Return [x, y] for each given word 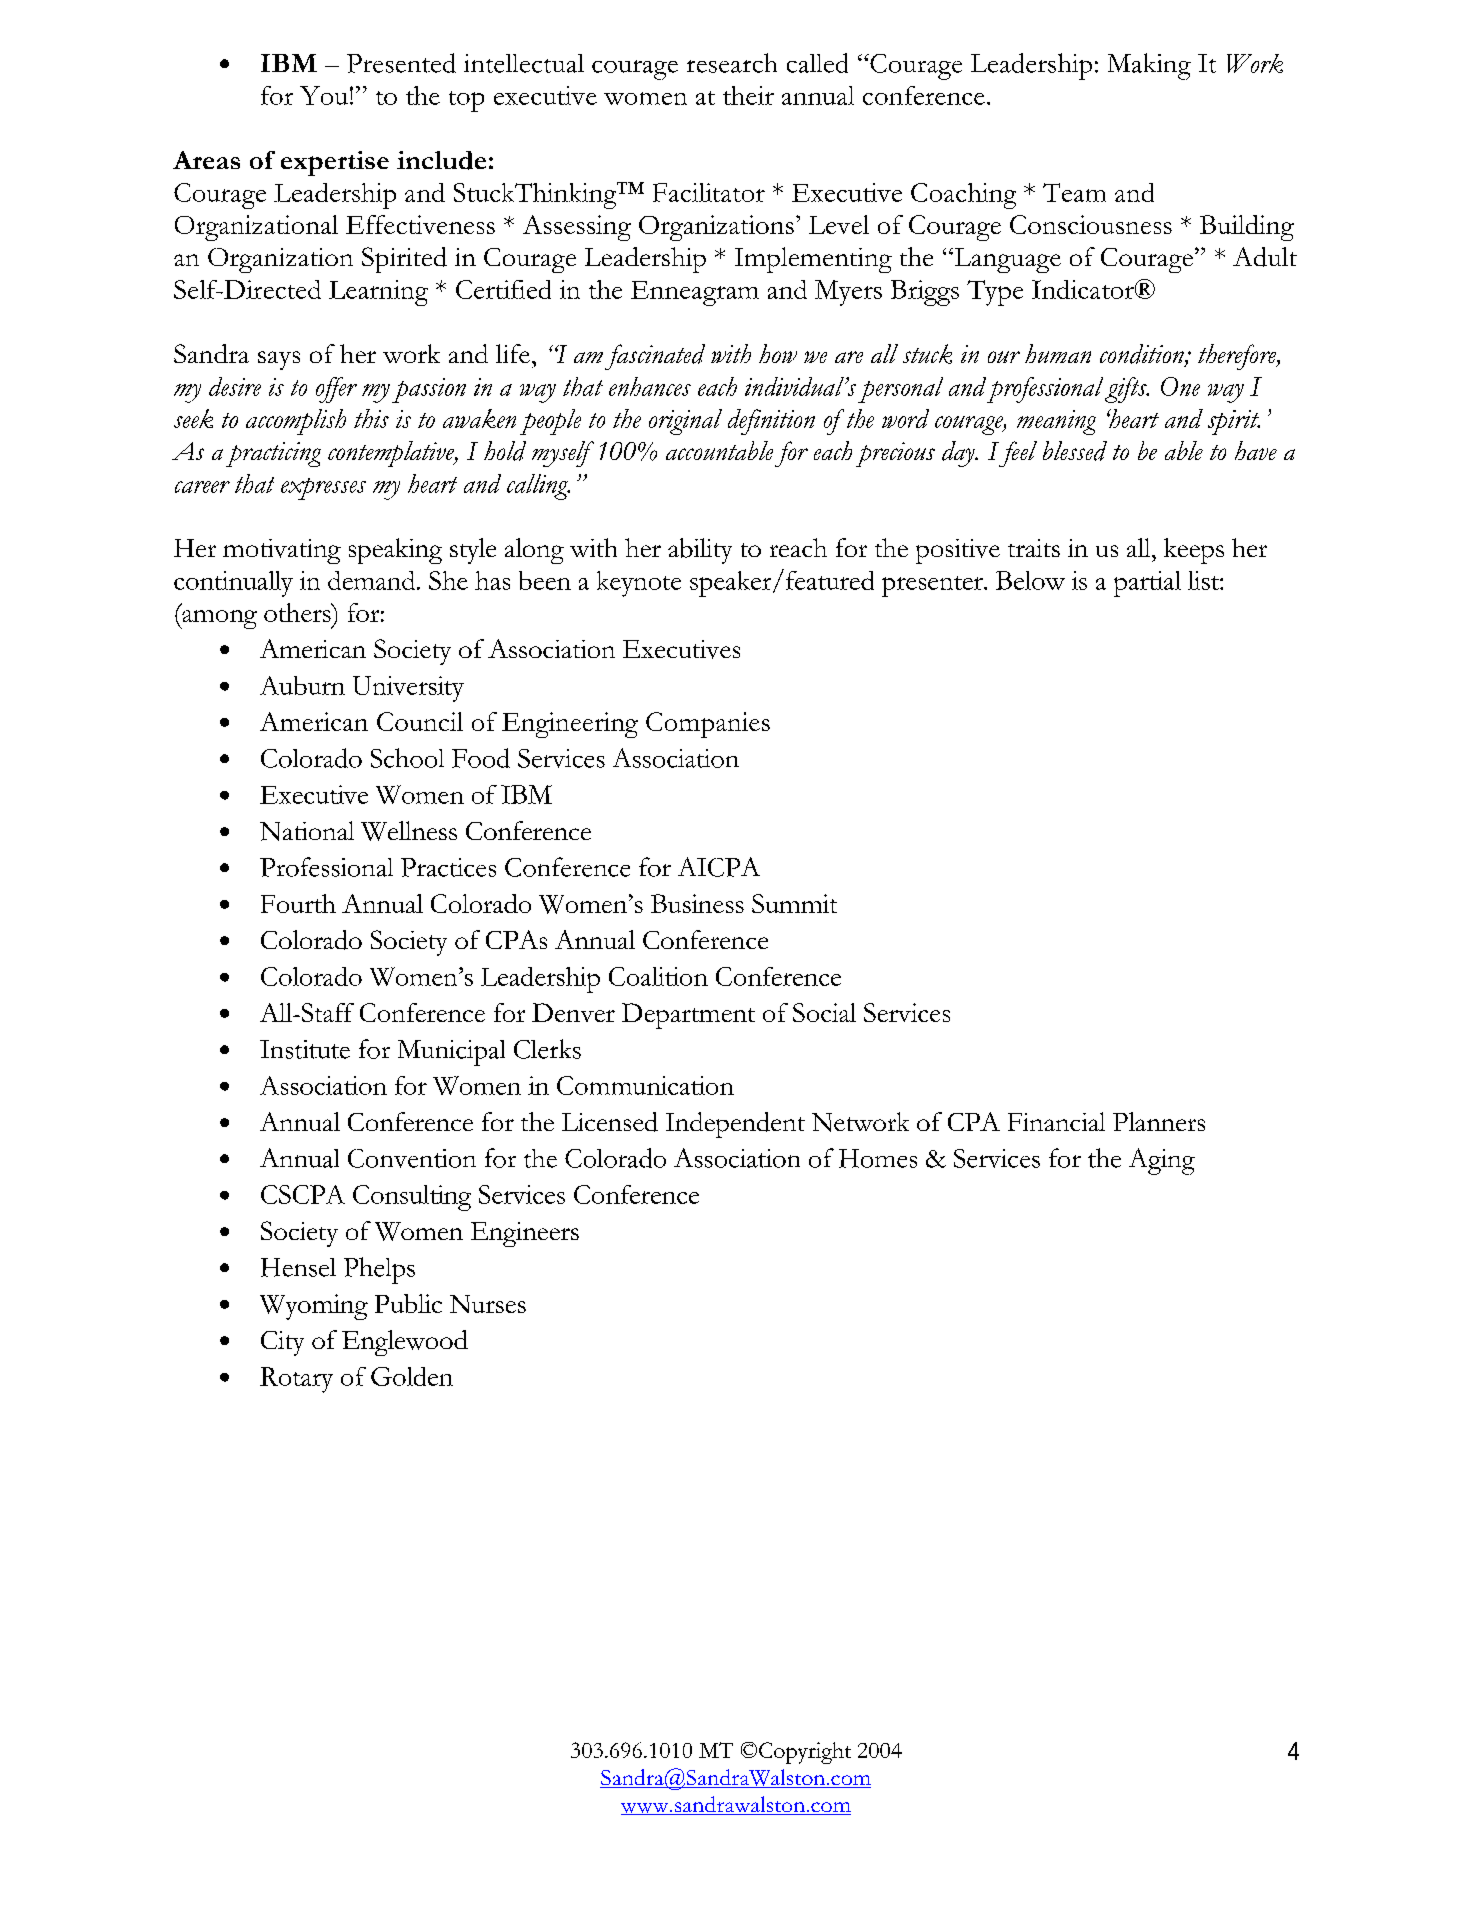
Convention [412, 1158]
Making [1149, 66]
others [298, 612]
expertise [335, 163]
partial [1147, 584]
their [748, 95]
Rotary [296, 1380]
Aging [1162, 1161]
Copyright [805, 1753]
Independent [735, 1125]
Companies [708, 725]
